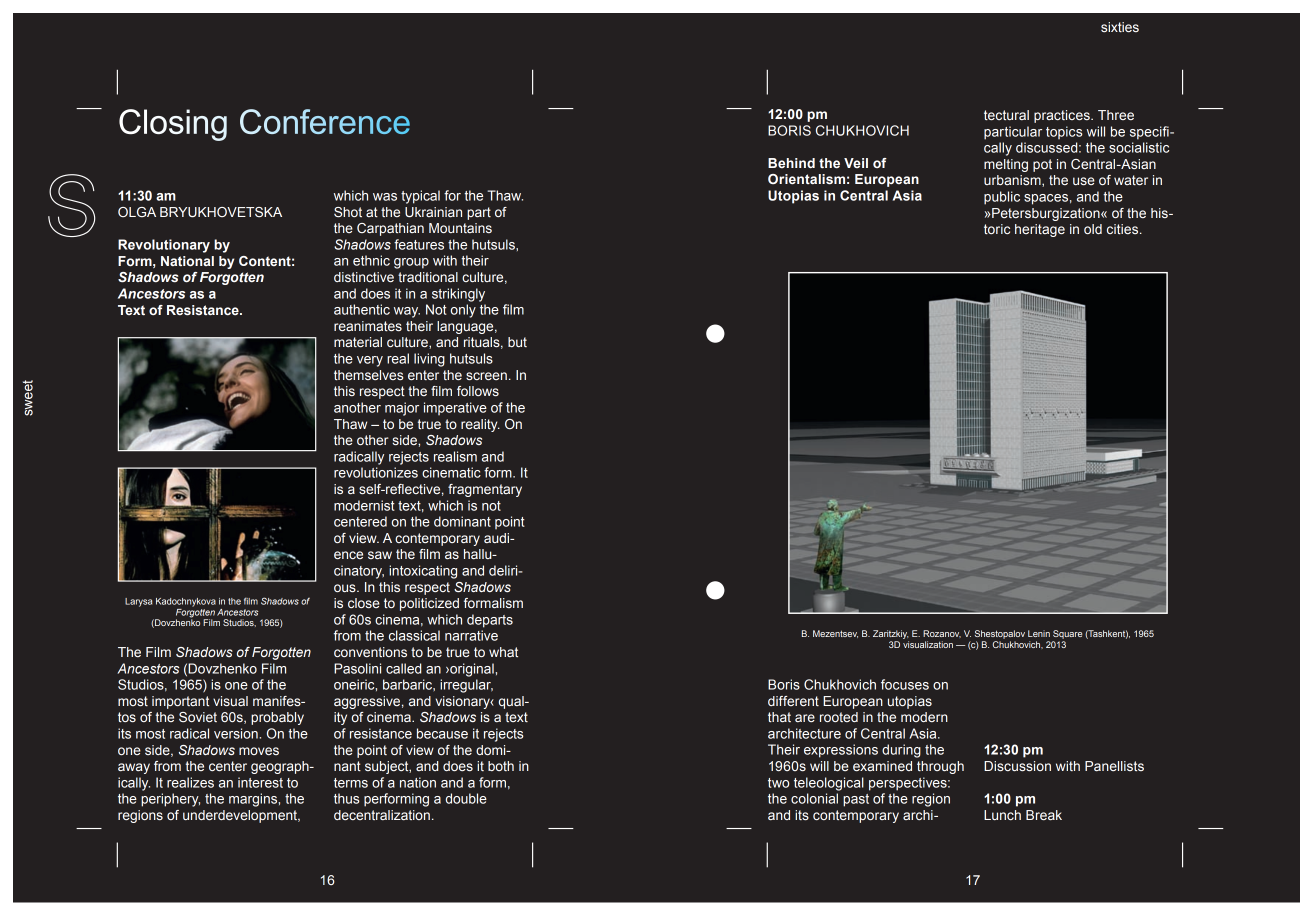 This image has height=924, width=1300. Describe the element at coordinates (1093, 229) in the image. I see `old` at that location.
